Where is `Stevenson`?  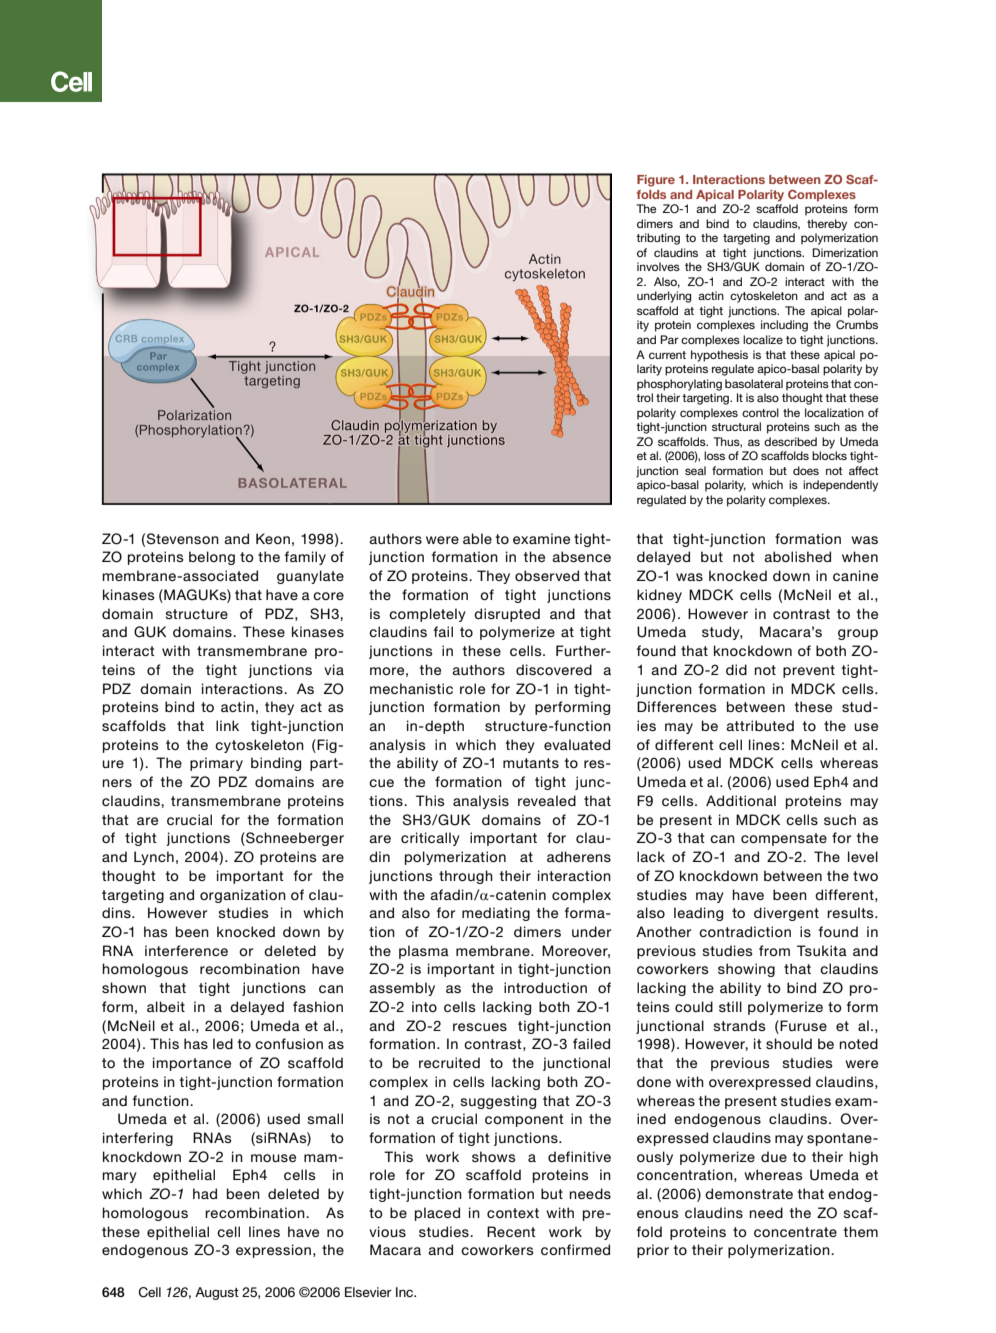
Stevenson is located at coordinates (183, 539).
